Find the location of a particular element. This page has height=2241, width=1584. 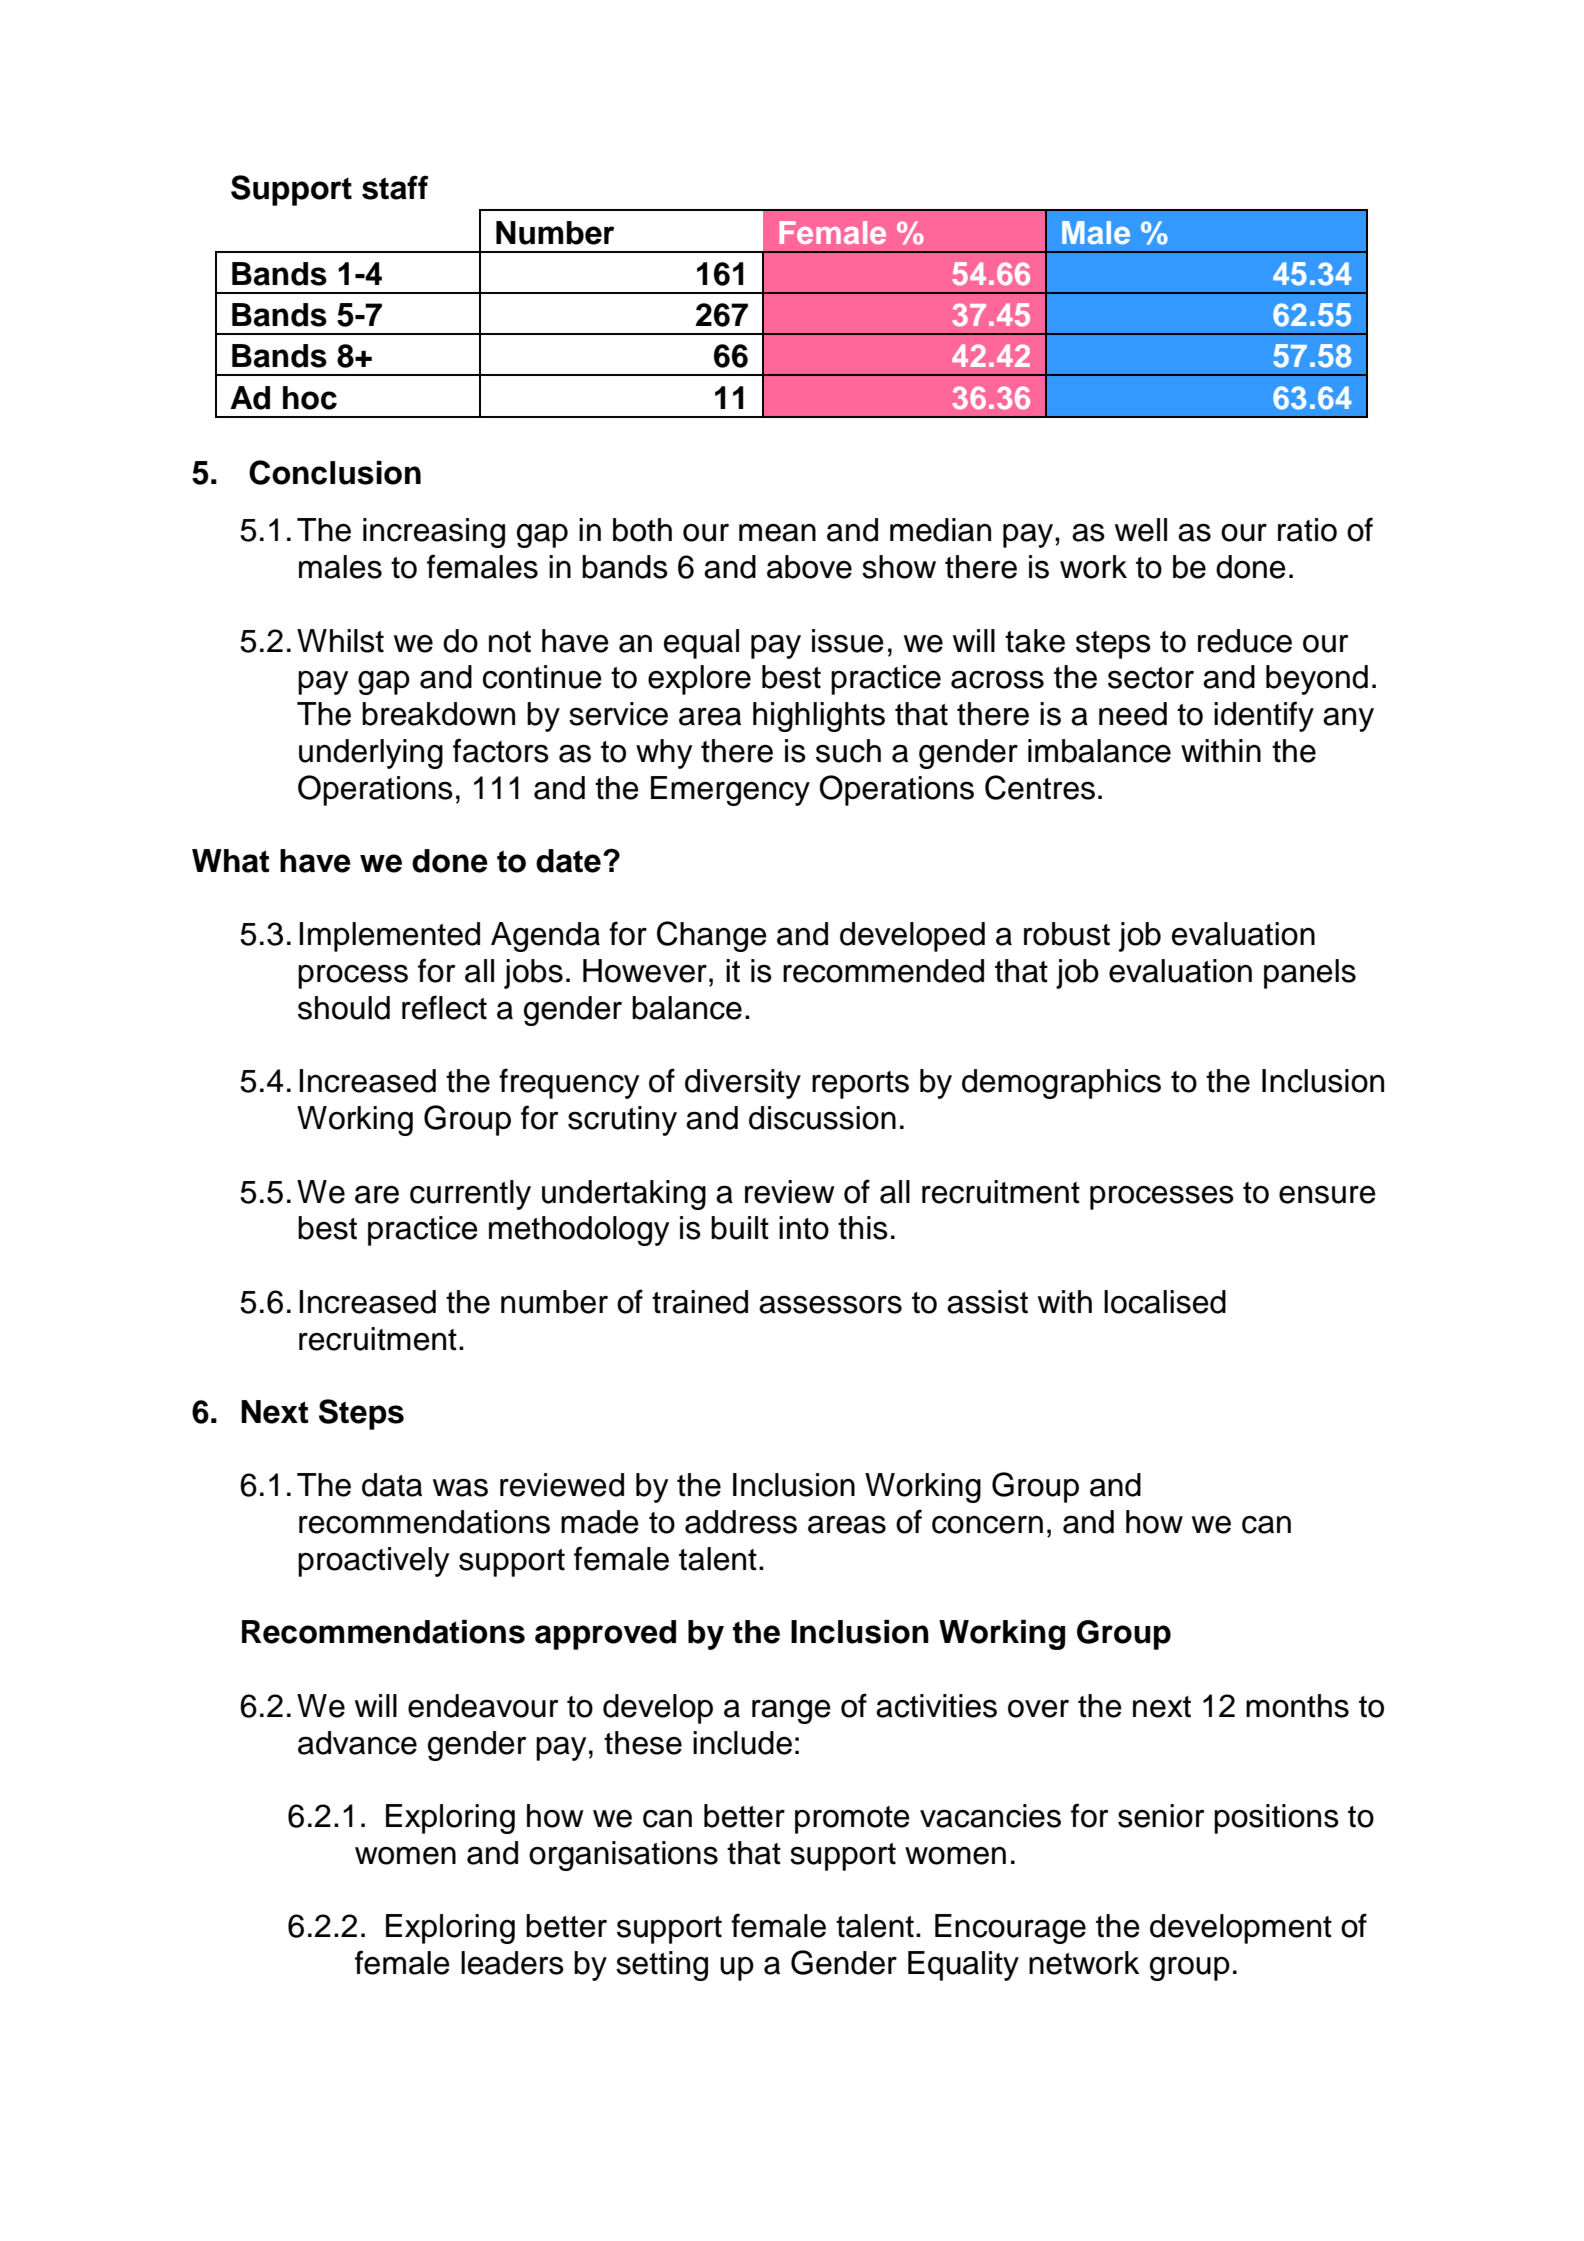

data is located at coordinates (392, 1485).
